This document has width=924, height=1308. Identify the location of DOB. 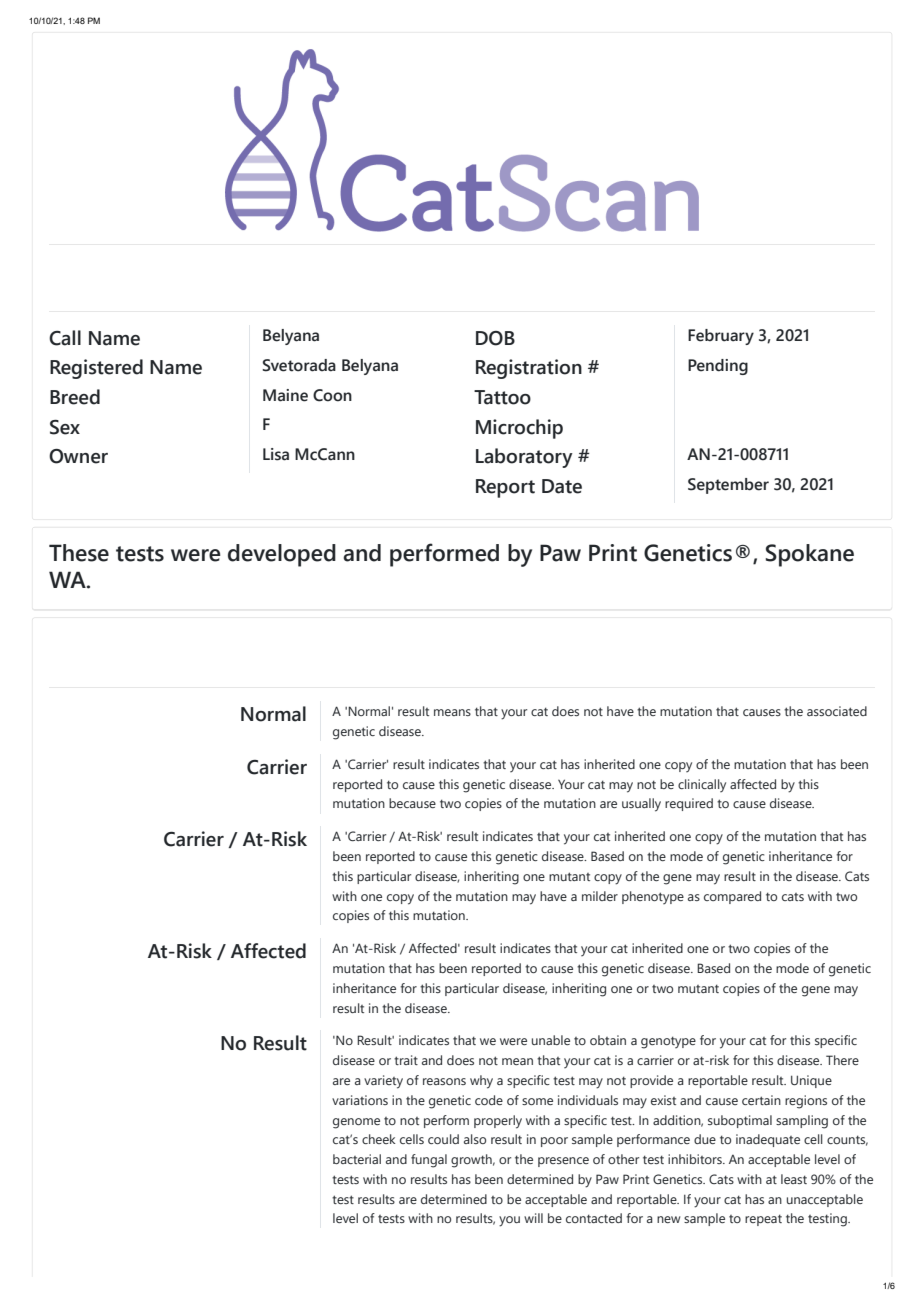
(495, 338).
